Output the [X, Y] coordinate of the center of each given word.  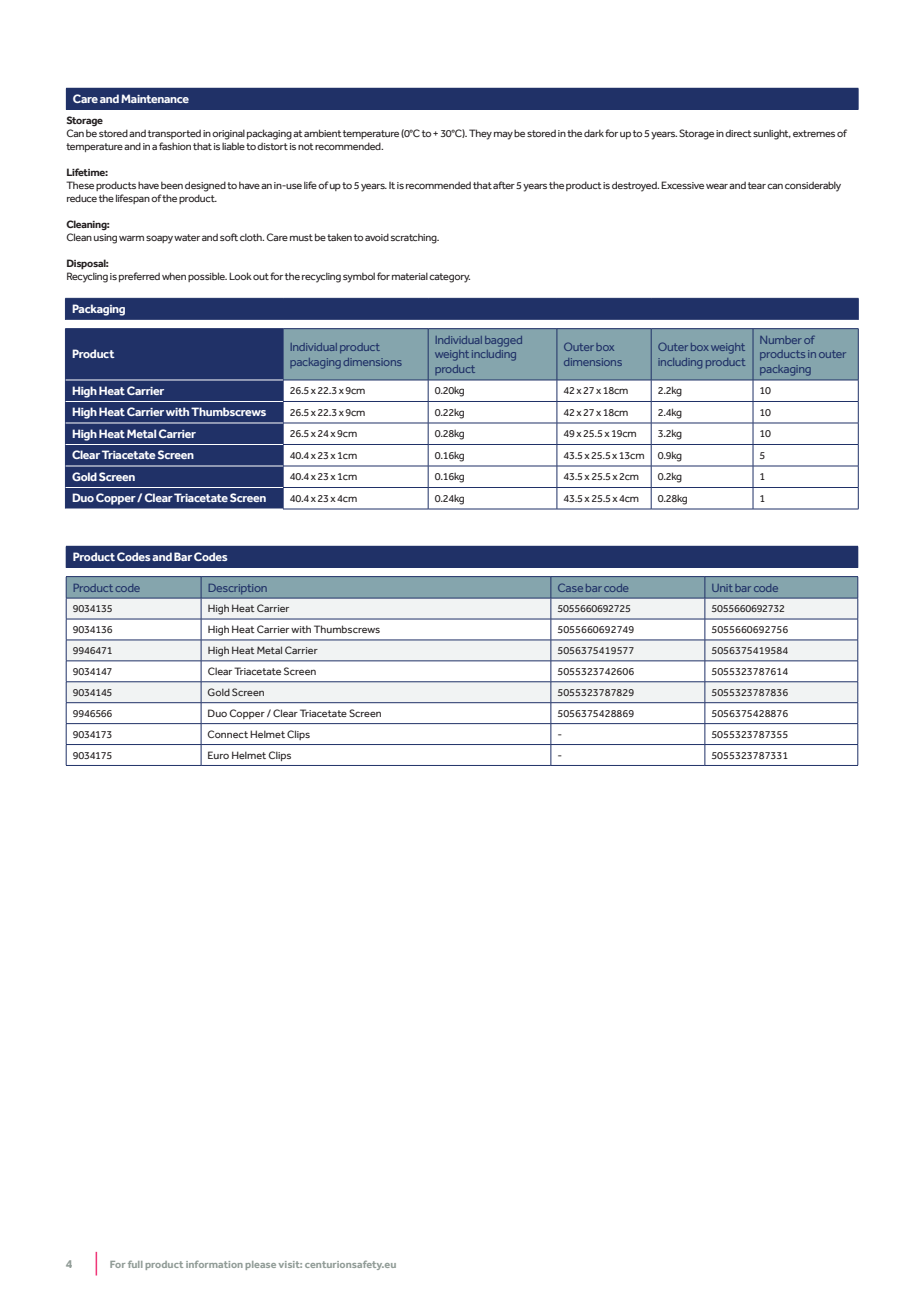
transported [174, 134]
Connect [227, 734]
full [135, 1264]
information [214, 1264]
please [260, 1265]
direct [738, 133]
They [480, 134]
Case [570, 587]
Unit [722, 588]
